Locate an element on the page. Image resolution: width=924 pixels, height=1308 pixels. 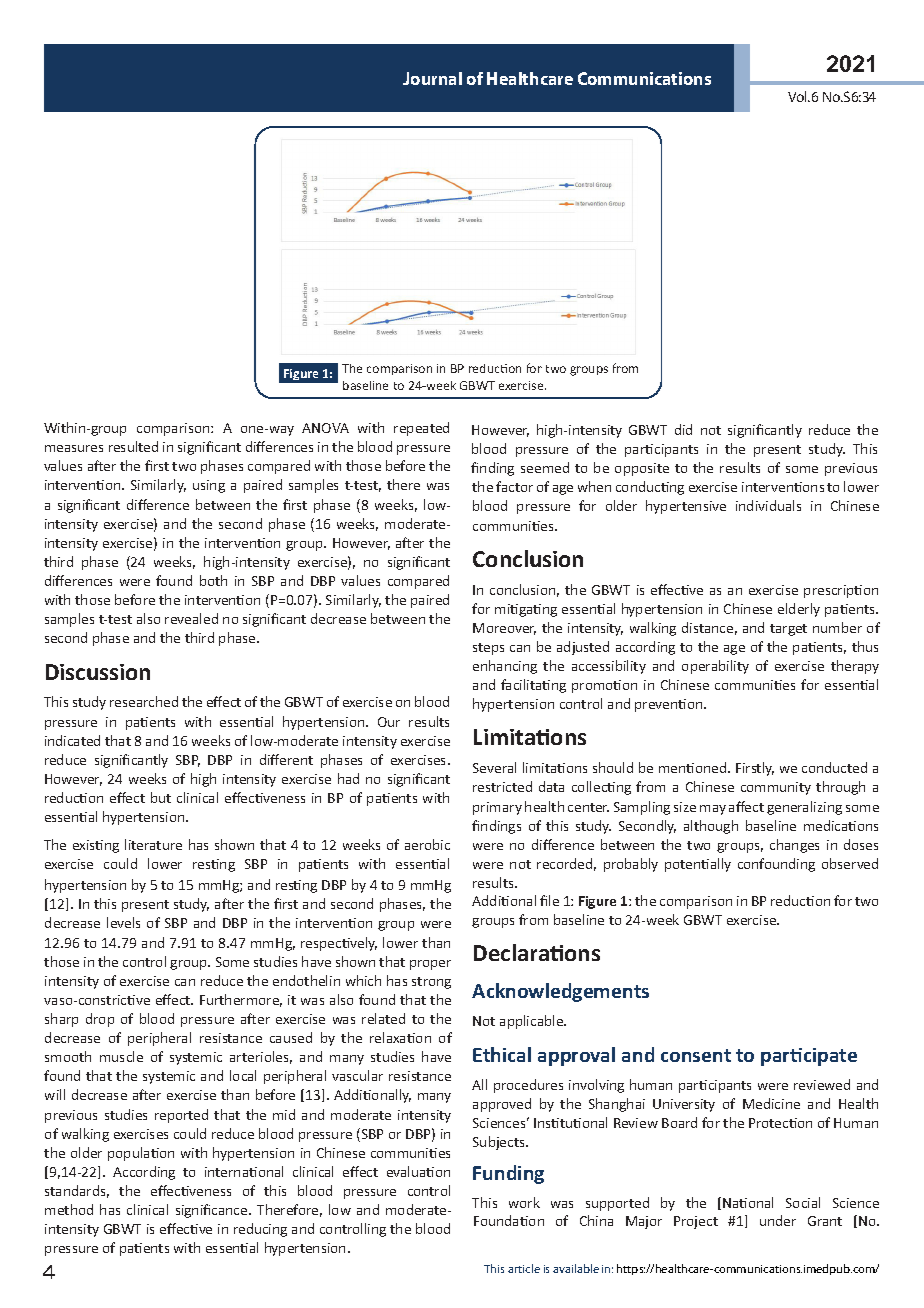
changes is located at coordinates (794, 846).
